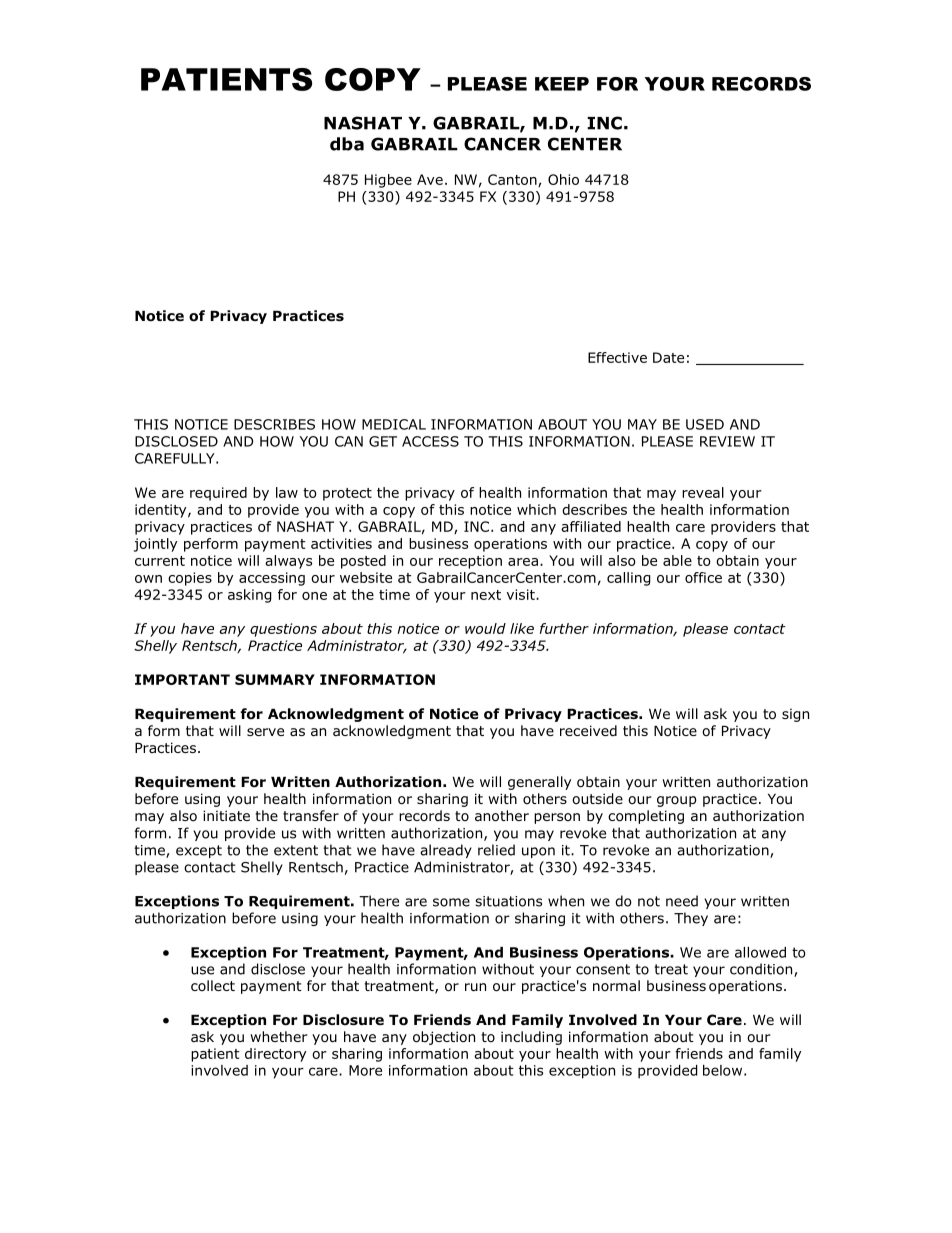  I want to click on relied, so click(496, 850).
